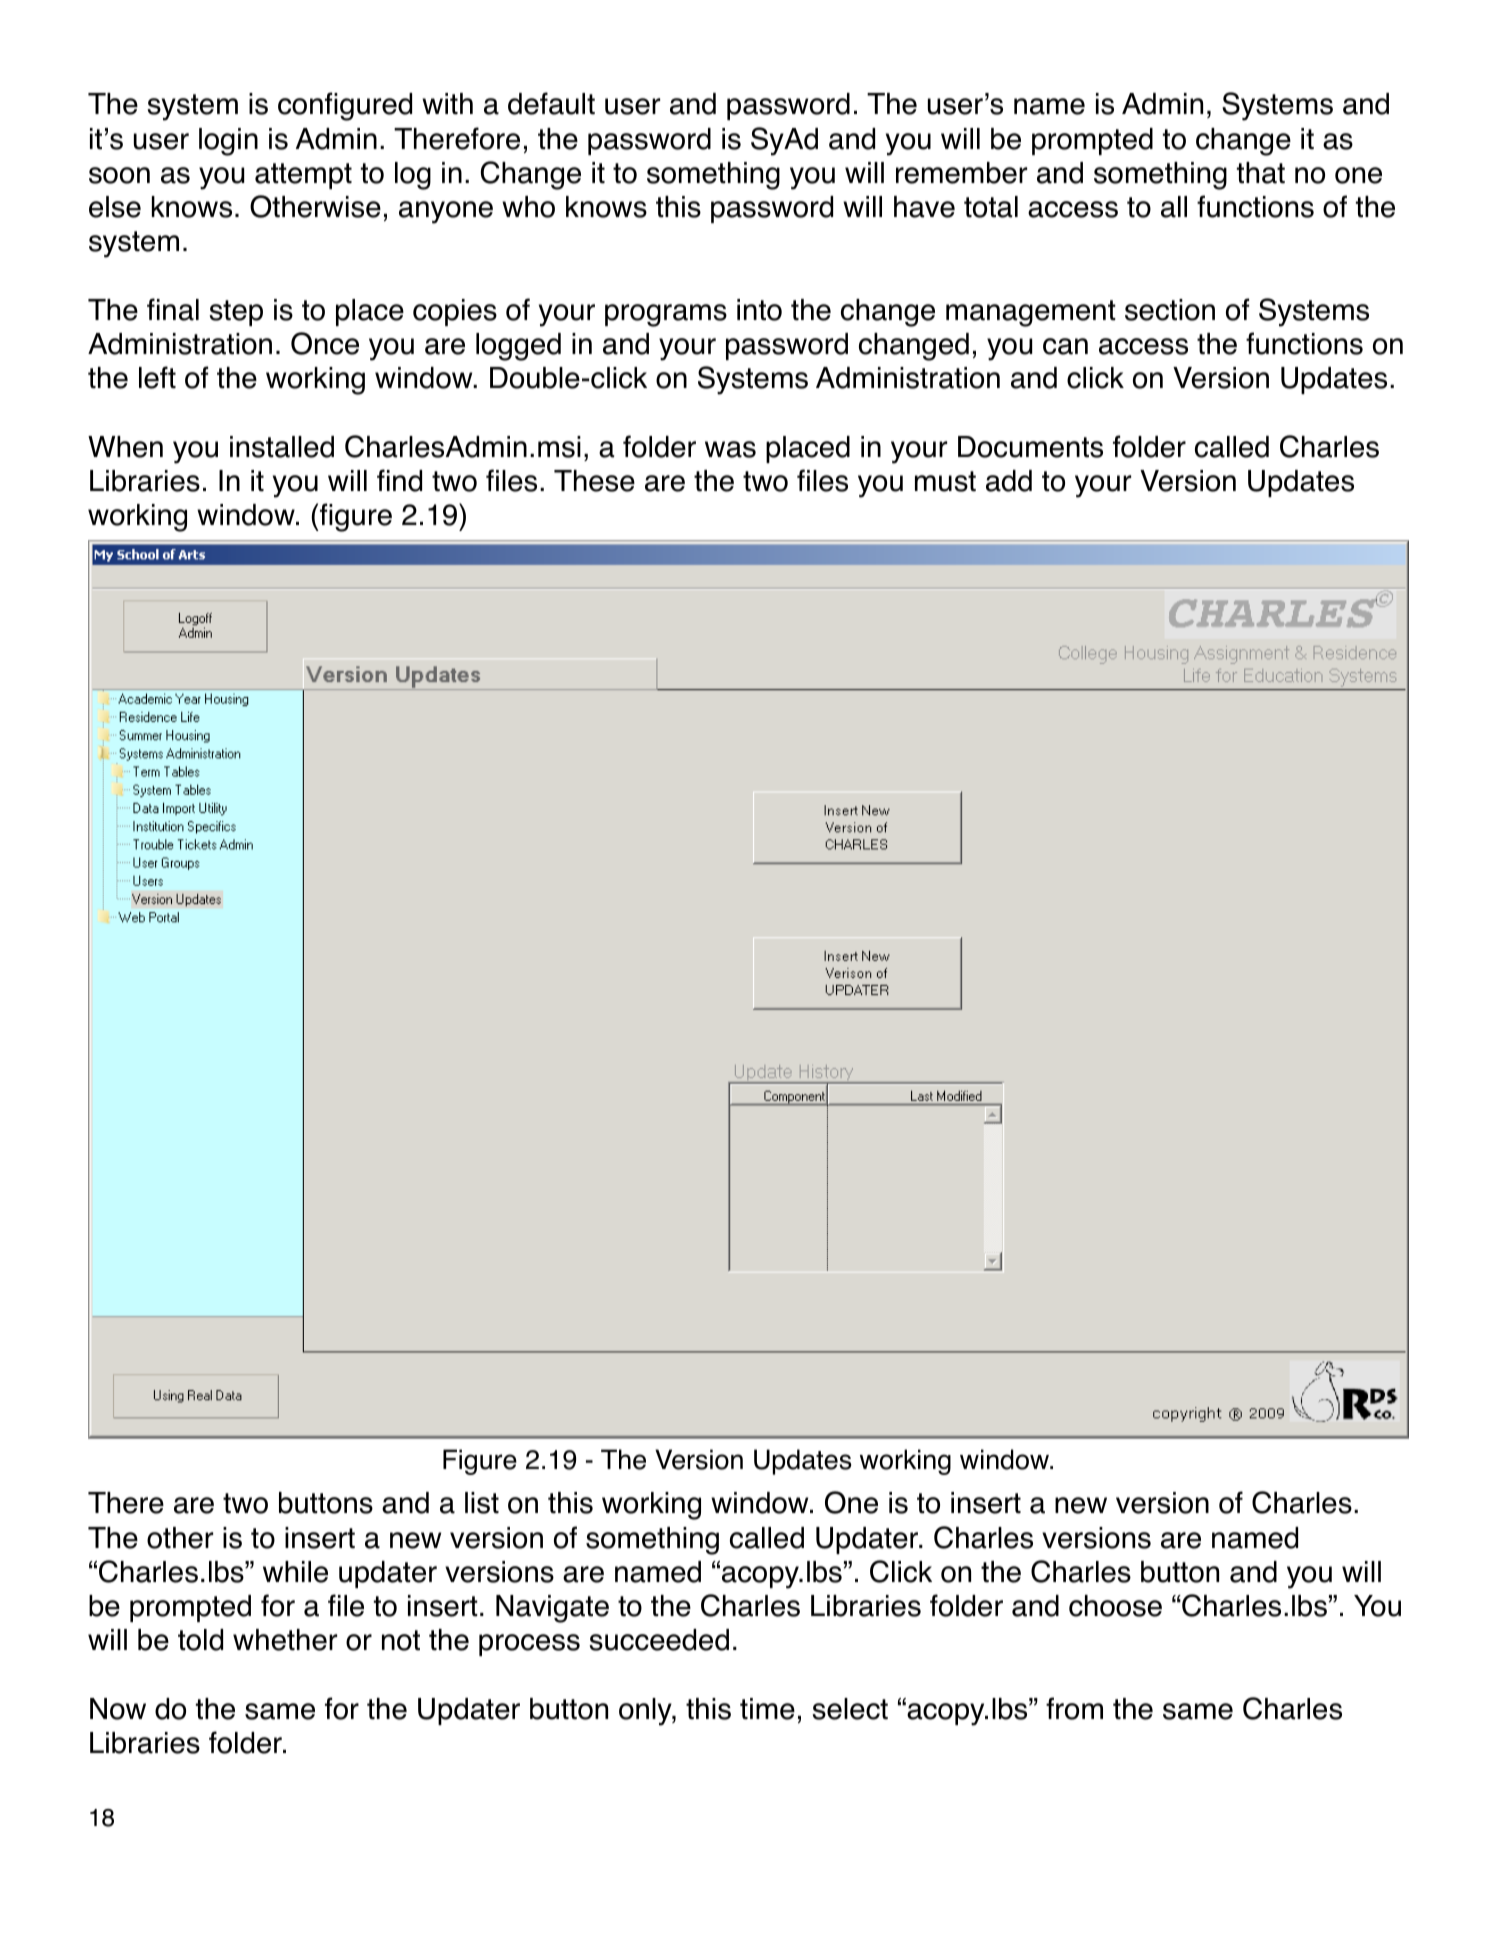 Image resolution: width=1497 pixels, height=1937 pixels. What do you see at coordinates (399, 480) in the image?
I see `find` at bounding box center [399, 480].
